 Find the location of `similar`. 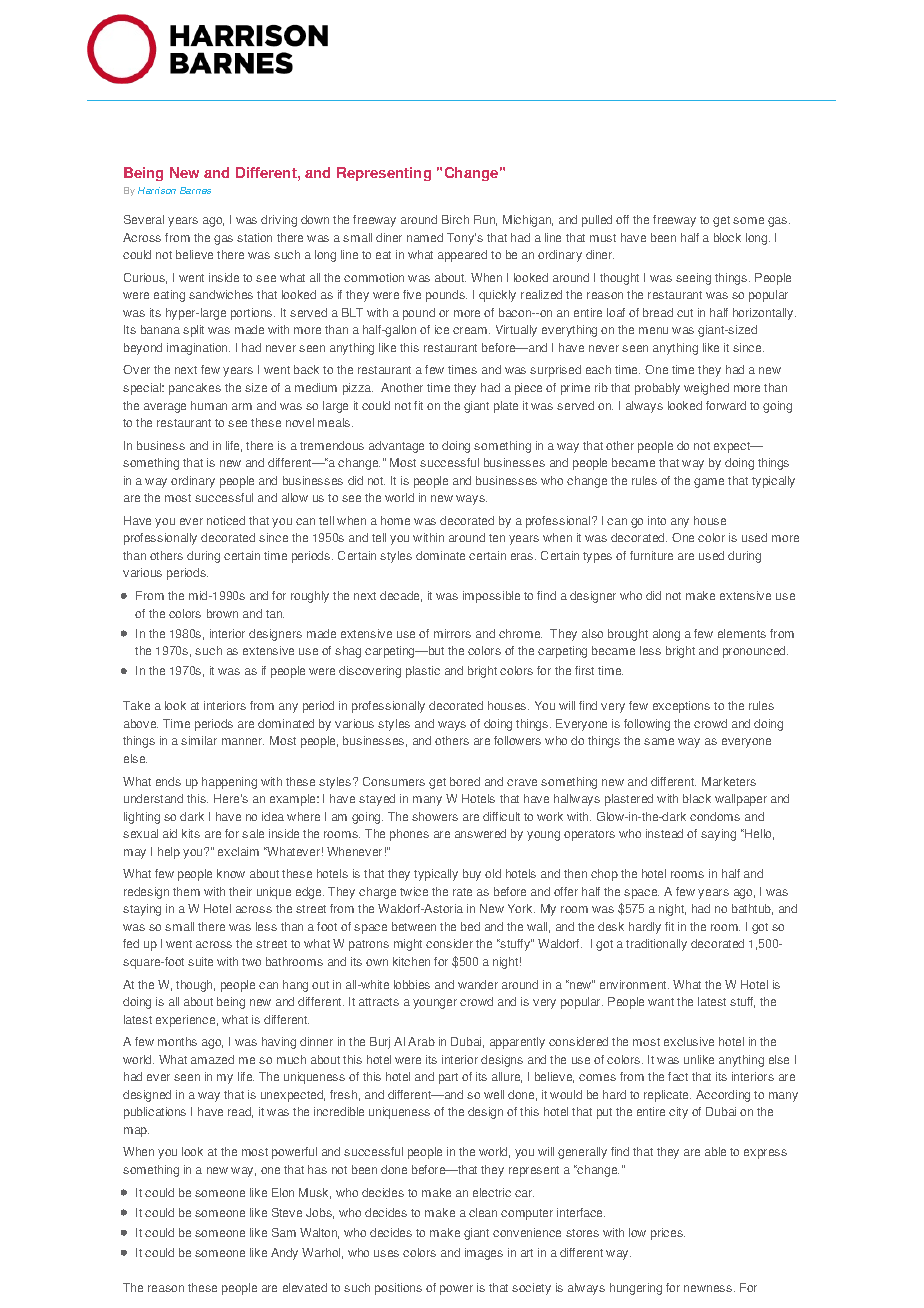

similar is located at coordinates (199, 740).
